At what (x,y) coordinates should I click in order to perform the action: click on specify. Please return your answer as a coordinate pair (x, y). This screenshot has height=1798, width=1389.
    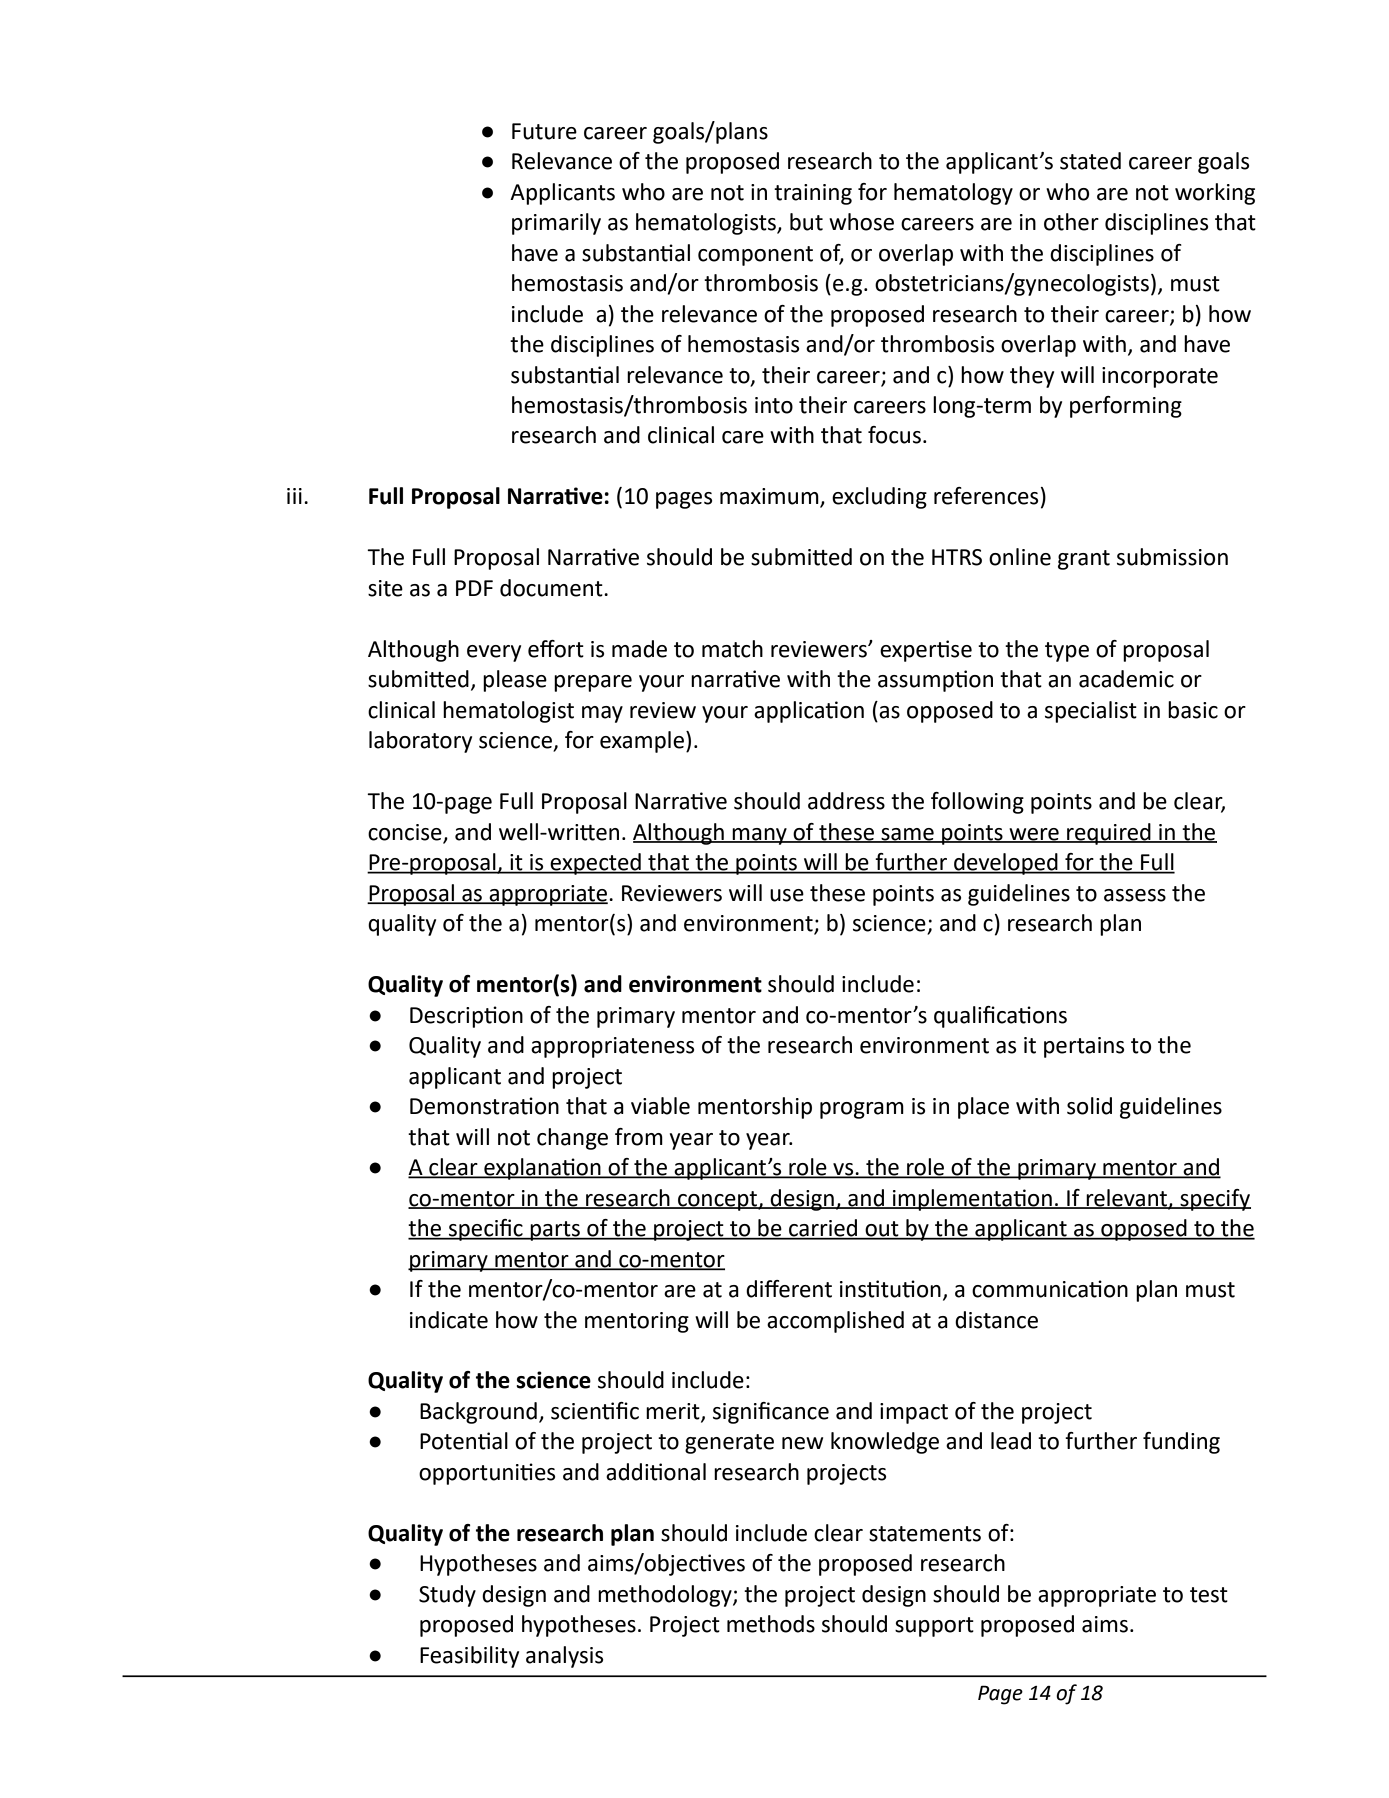
    Looking at the image, I should click on (1214, 1200).
